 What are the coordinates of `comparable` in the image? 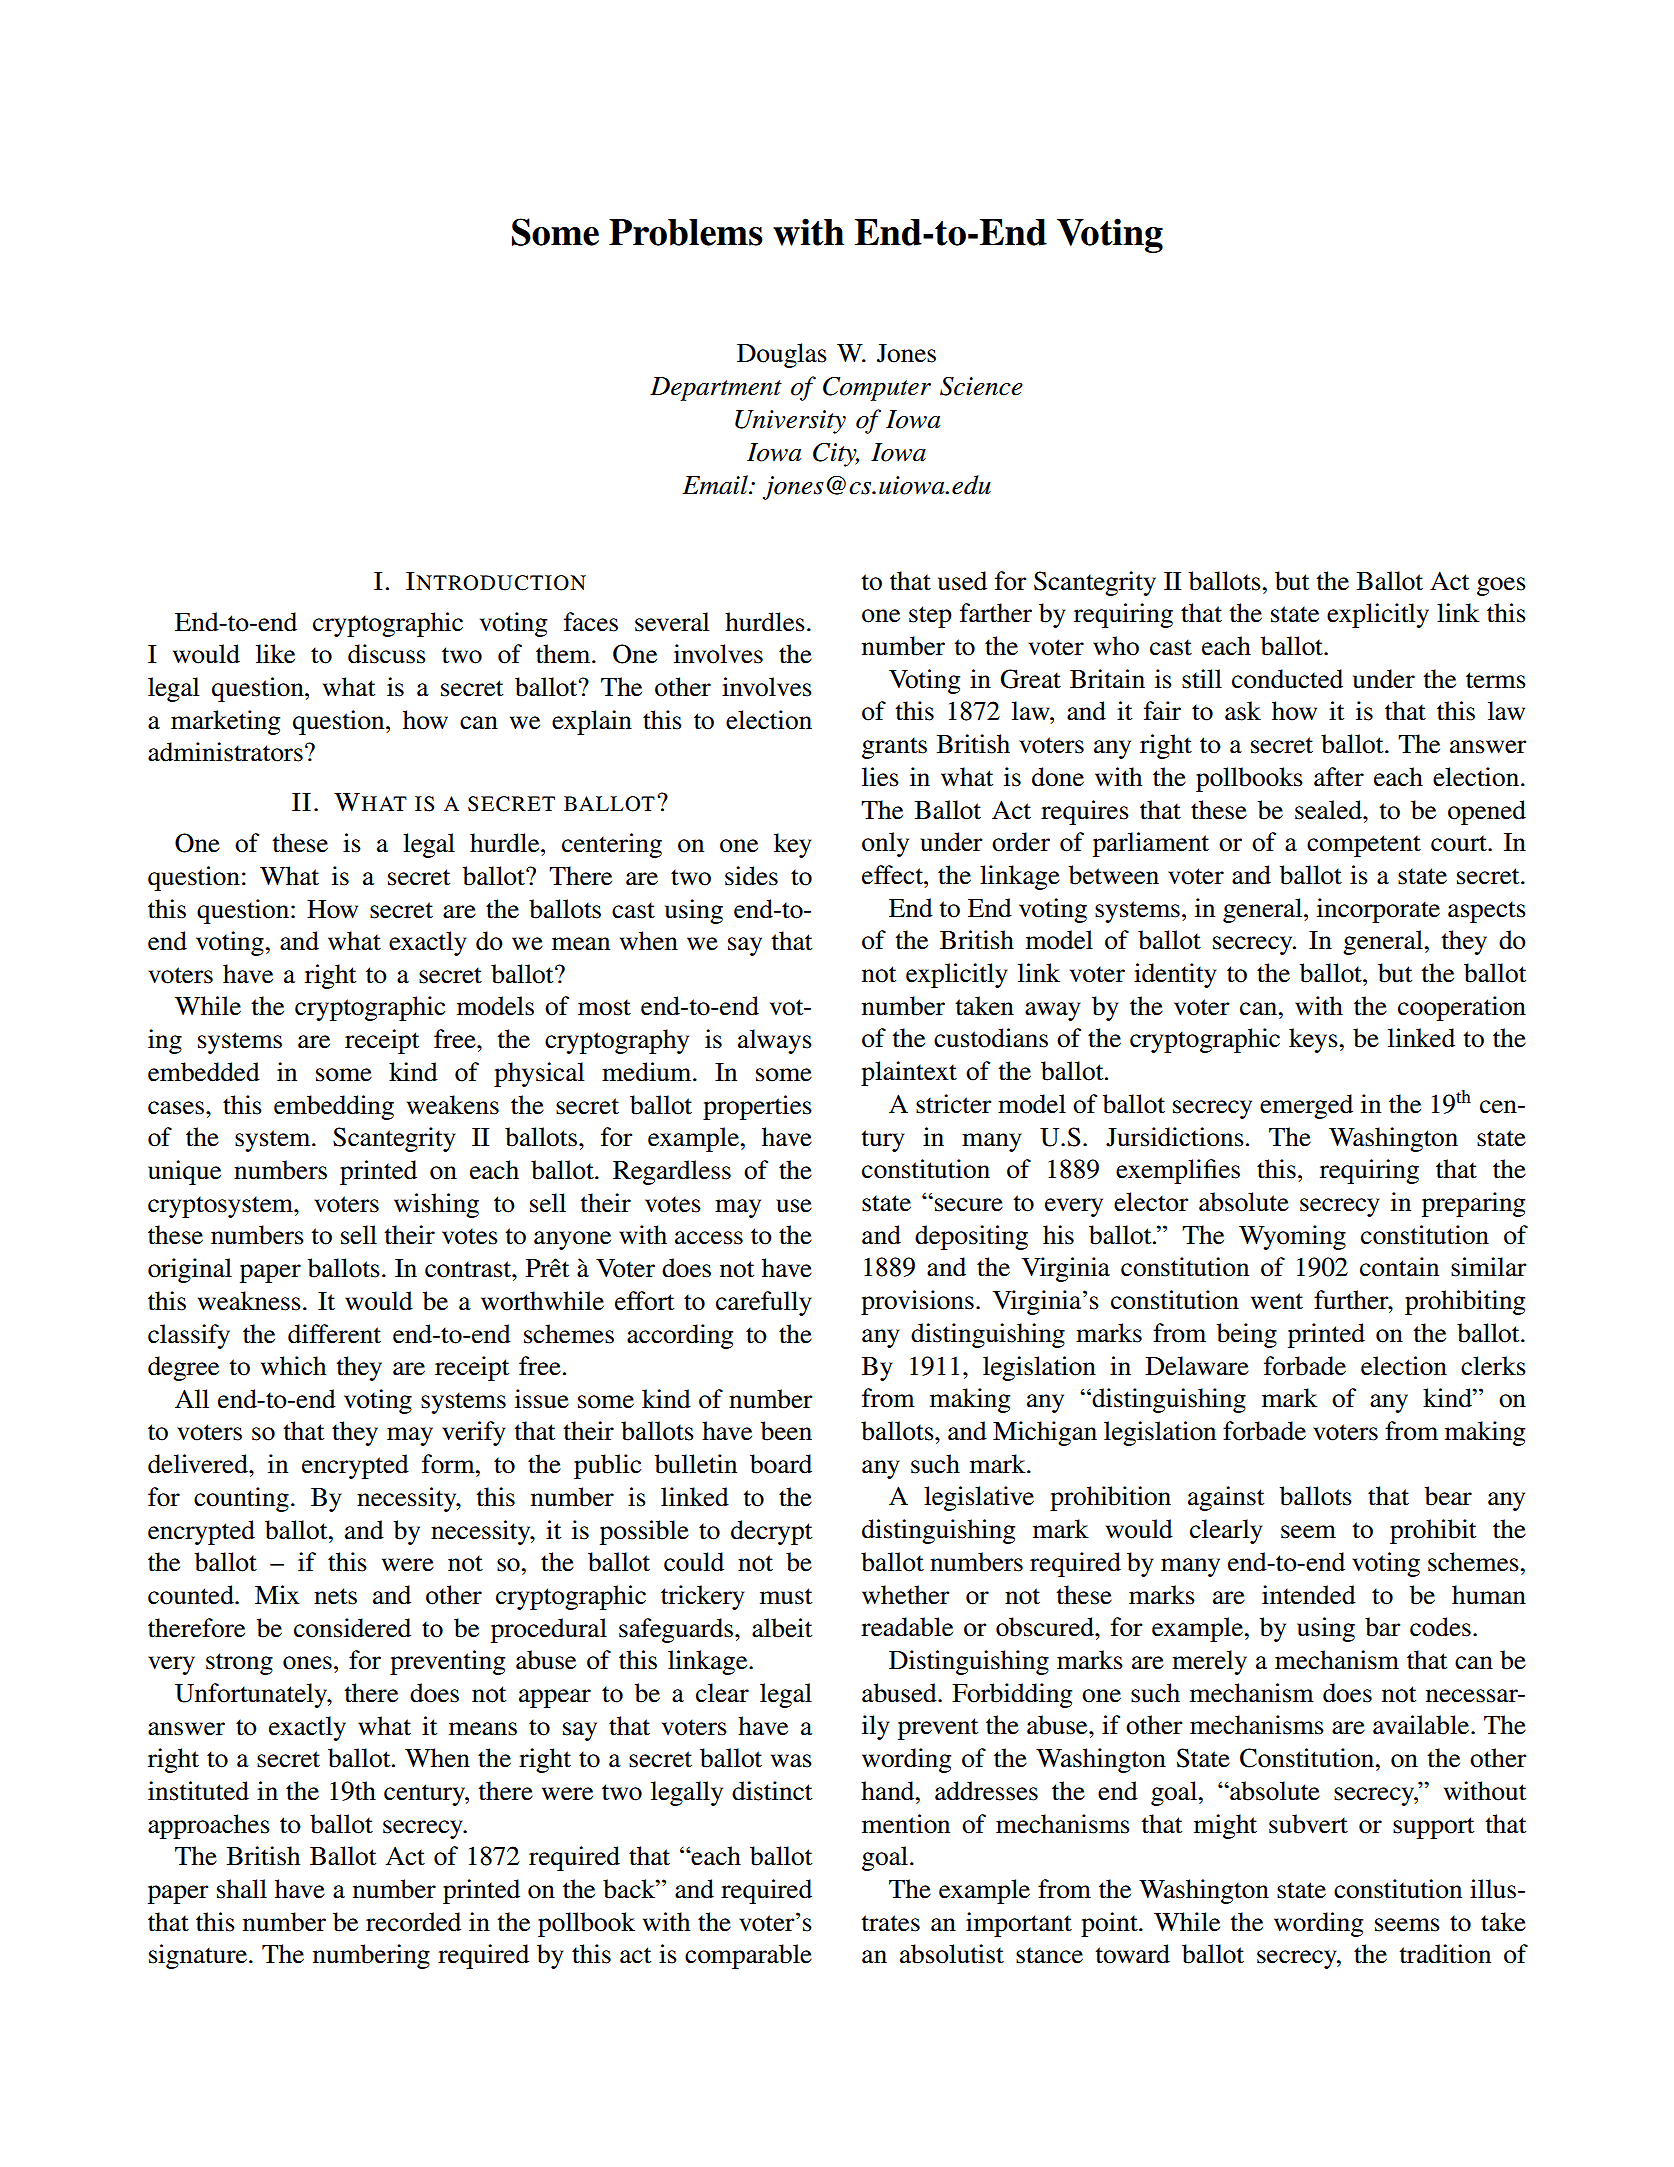 It's located at (748, 1956).
